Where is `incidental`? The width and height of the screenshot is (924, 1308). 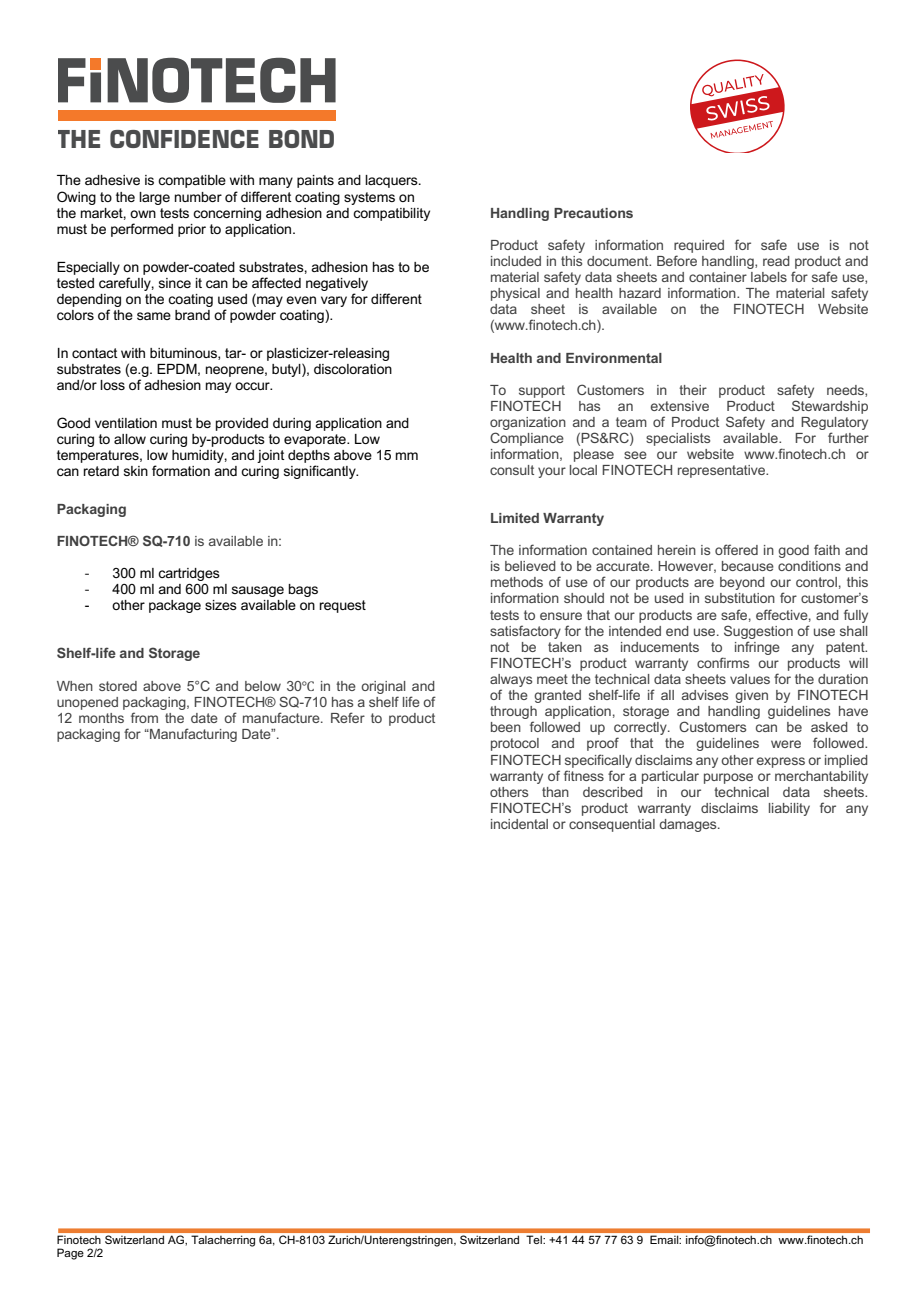
incidental is located at coordinates (519, 824).
